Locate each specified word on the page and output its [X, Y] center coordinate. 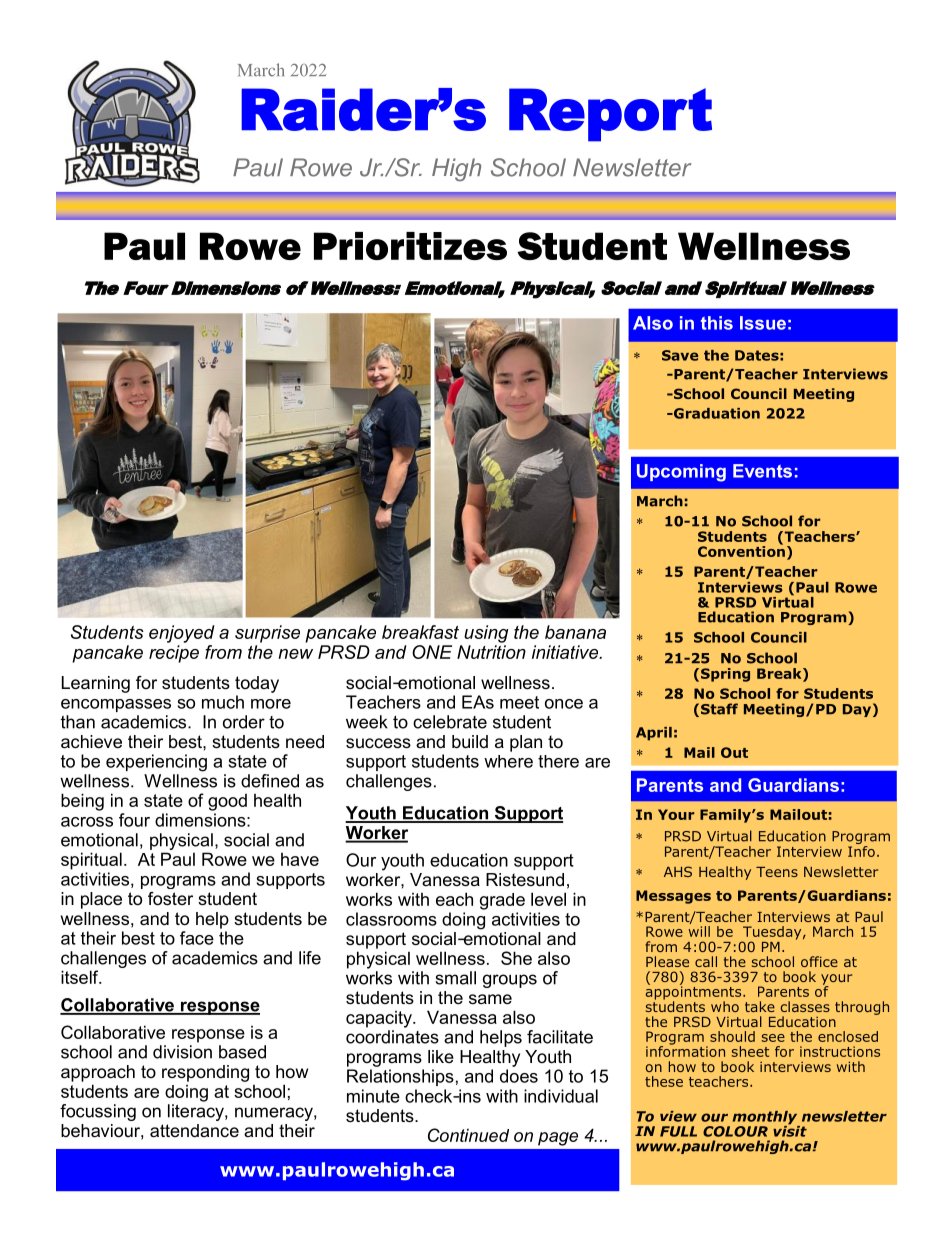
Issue [763, 323]
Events [762, 471]
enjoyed [182, 634]
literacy [197, 1112]
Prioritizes [410, 246]
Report [610, 115]
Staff [719, 709]
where [508, 761]
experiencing [156, 763]
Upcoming [681, 473]
